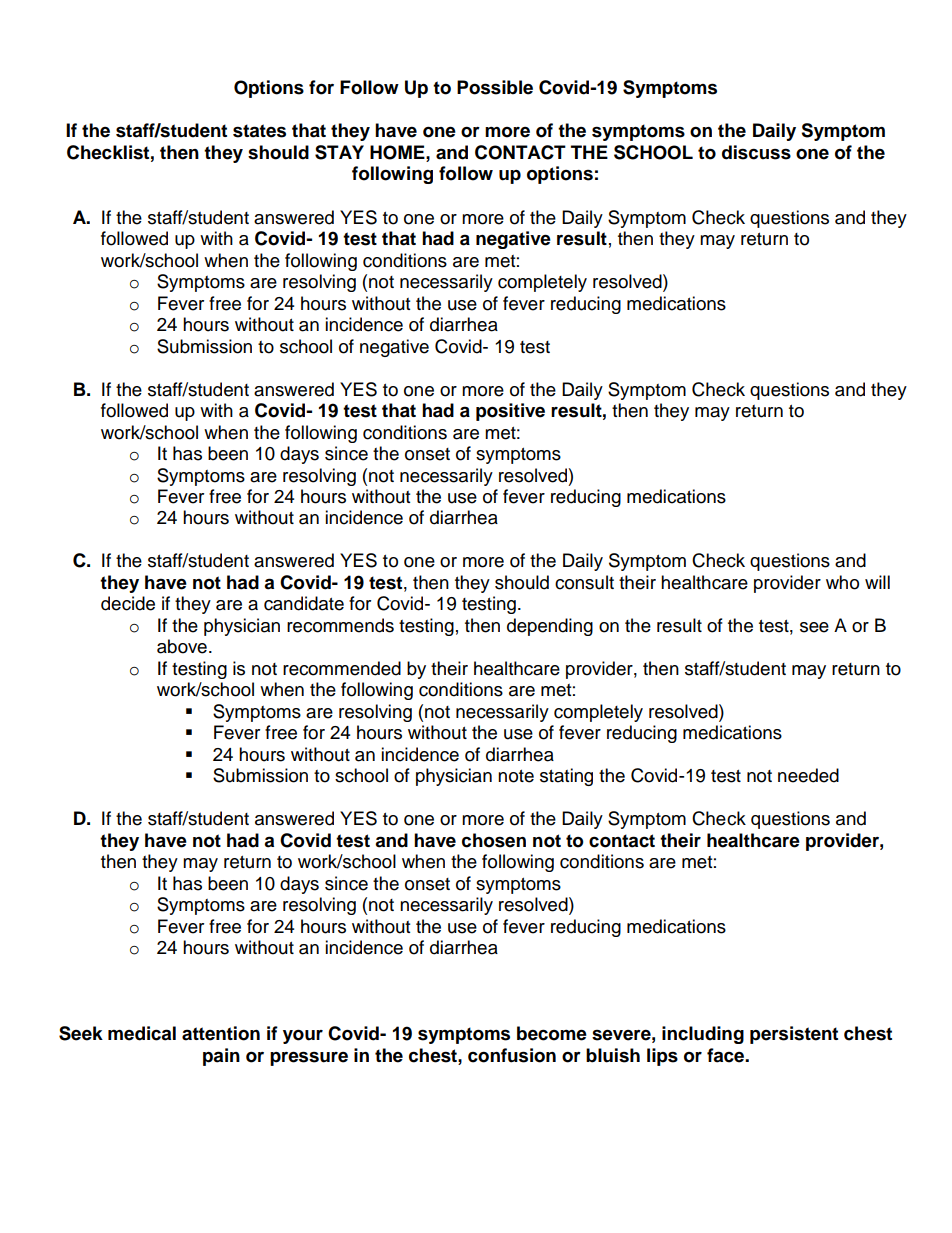 The height and width of the screenshot is (1233, 952). Describe the element at coordinates (808, 775) in the screenshot. I see `needed` at that location.
